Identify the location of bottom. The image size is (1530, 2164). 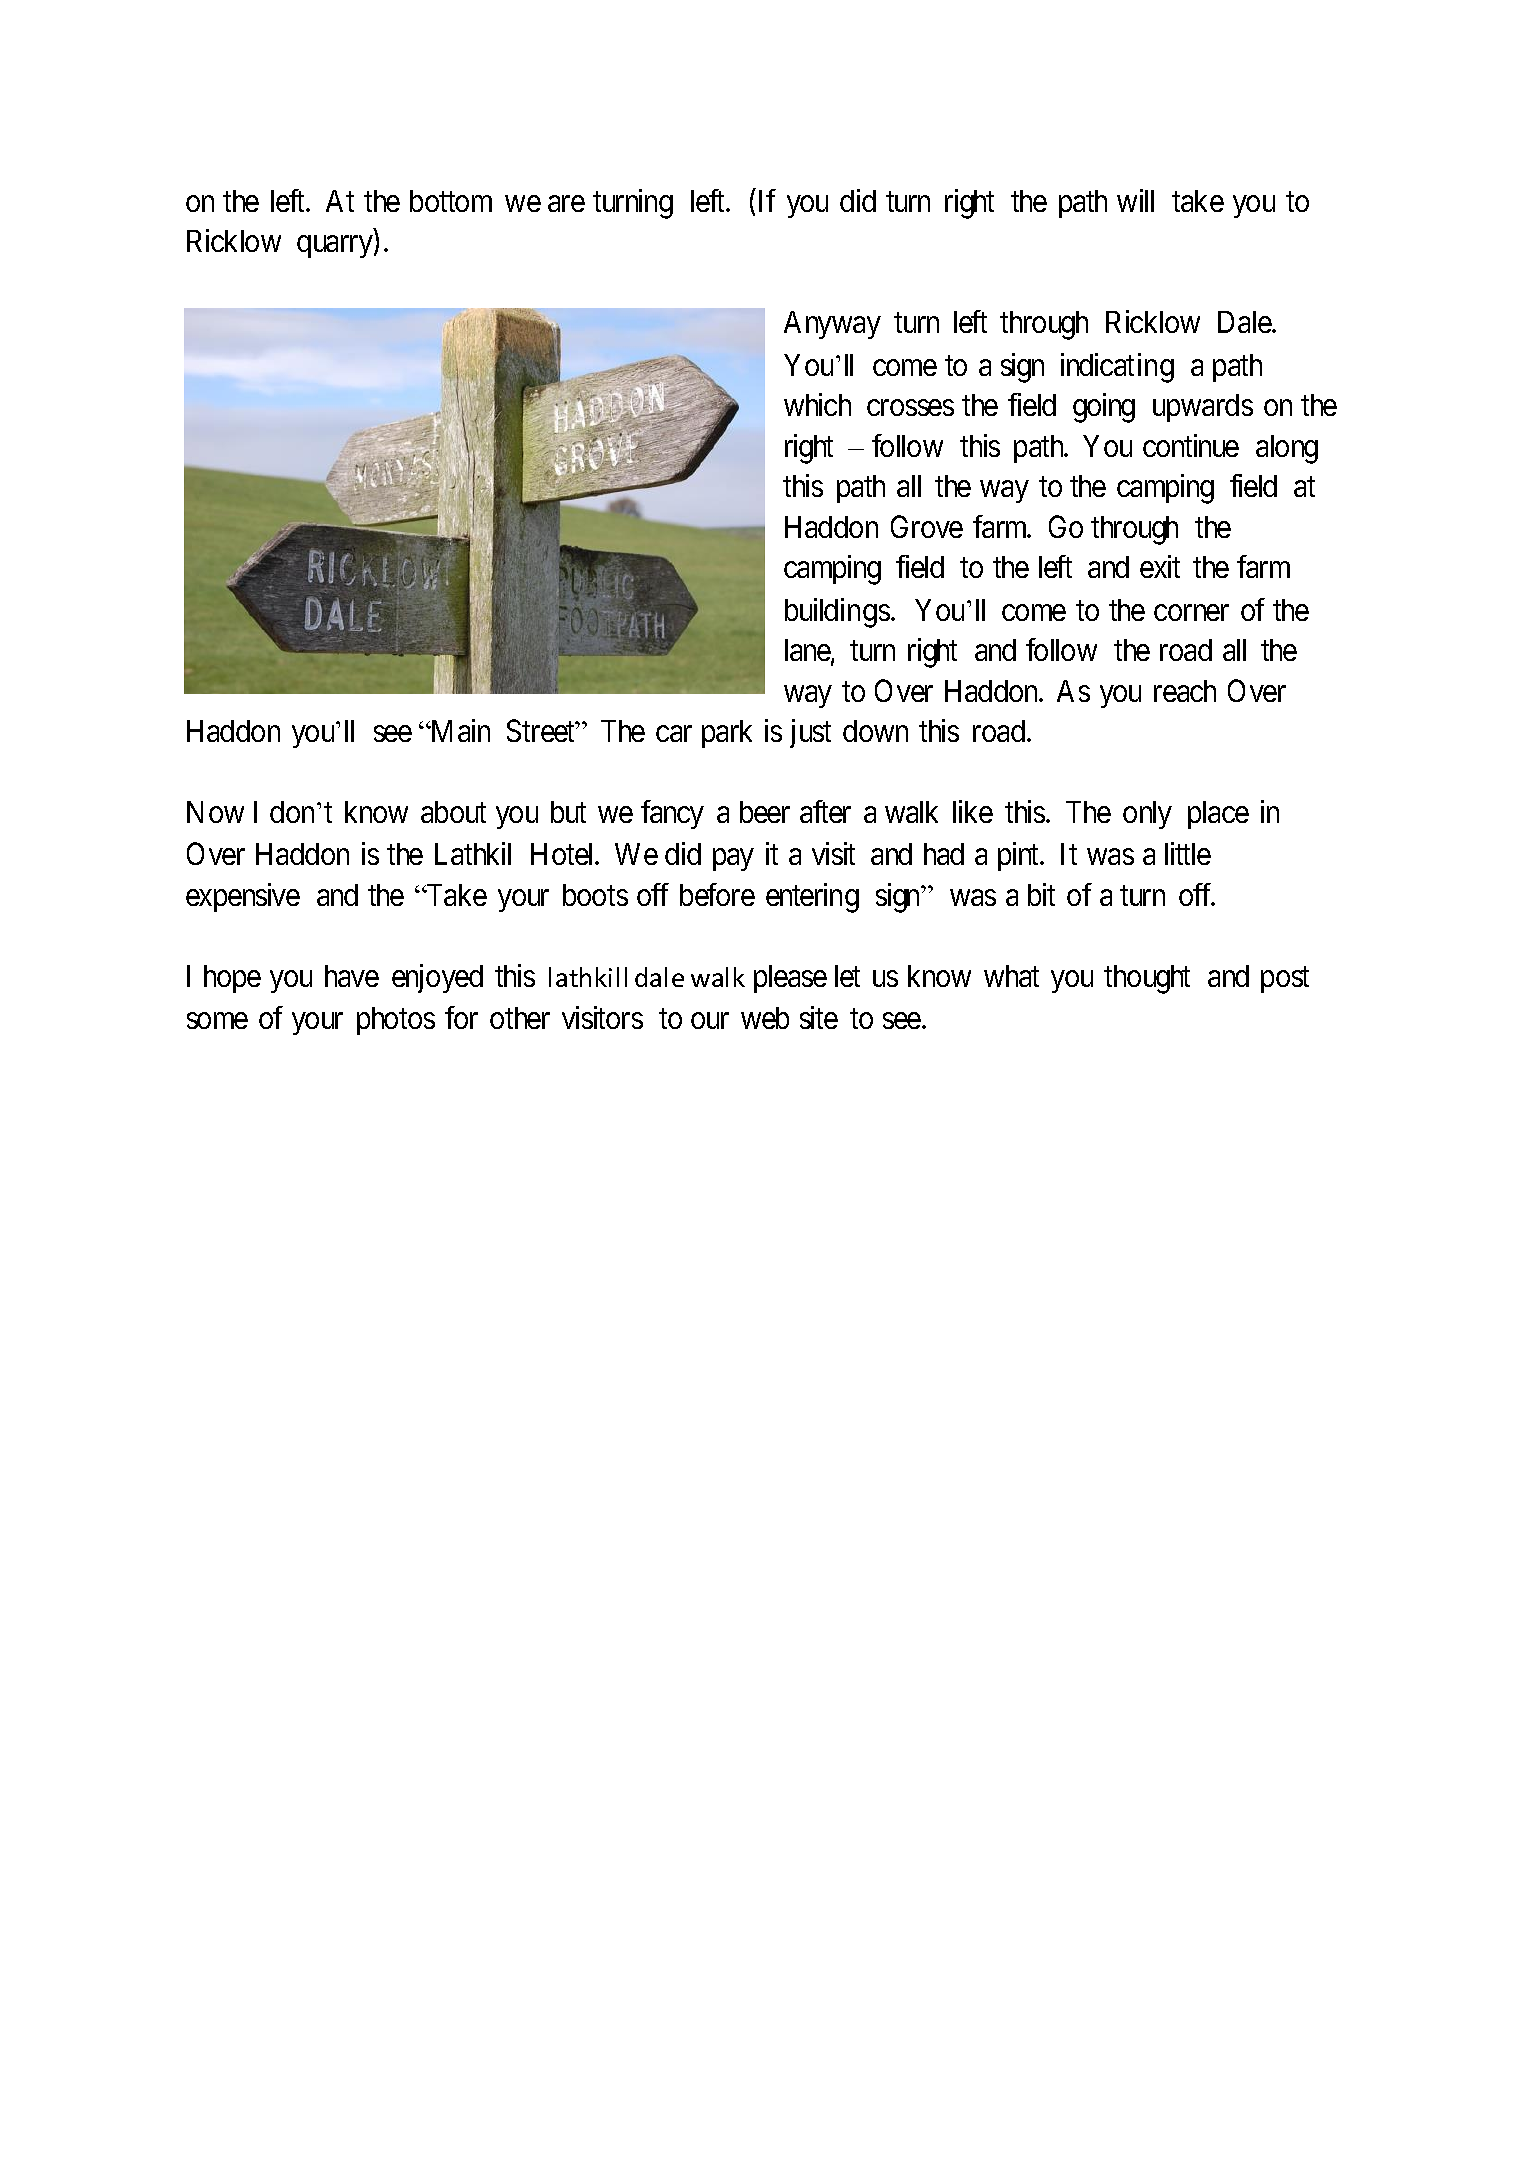
(451, 201).
